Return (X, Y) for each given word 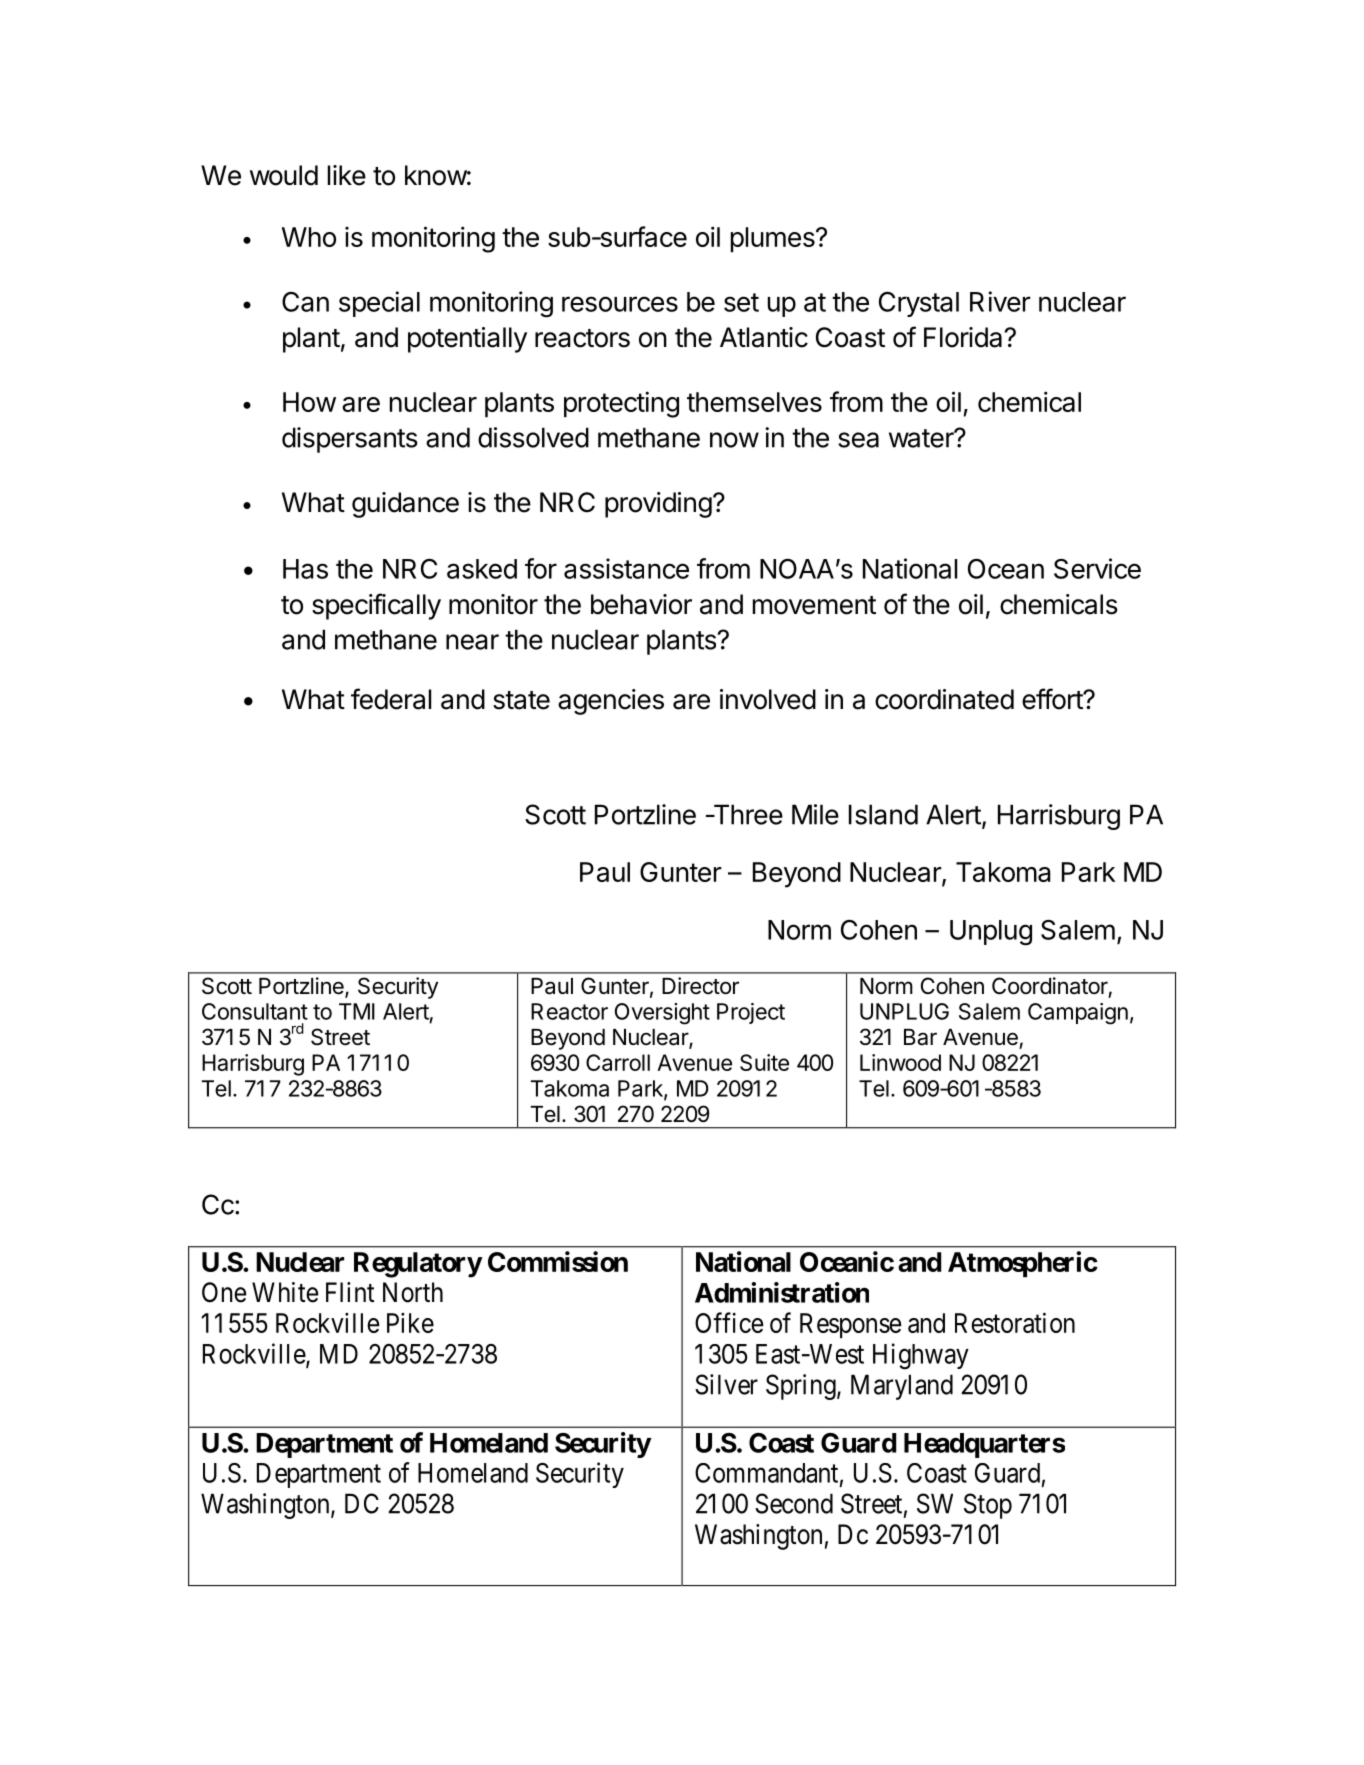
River (1000, 301)
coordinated (944, 699)
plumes (774, 240)
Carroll (618, 1062)
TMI (357, 1011)
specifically (376, 606)
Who (309, 237)
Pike (410, 1323)
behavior (641, 604)
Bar (920, 1037)
